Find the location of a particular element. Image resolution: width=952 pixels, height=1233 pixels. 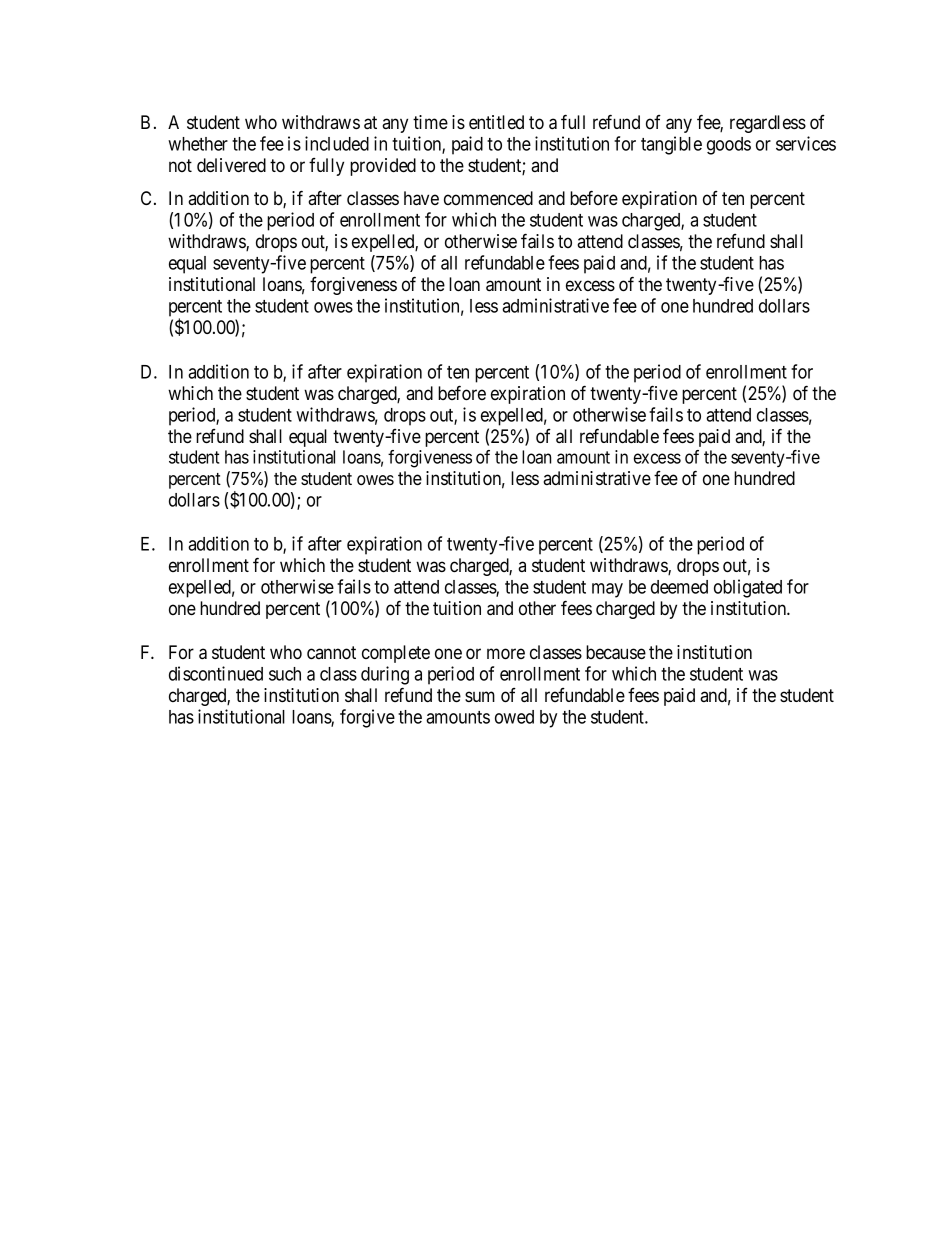

delivered is located at coordinates (231, 165).
